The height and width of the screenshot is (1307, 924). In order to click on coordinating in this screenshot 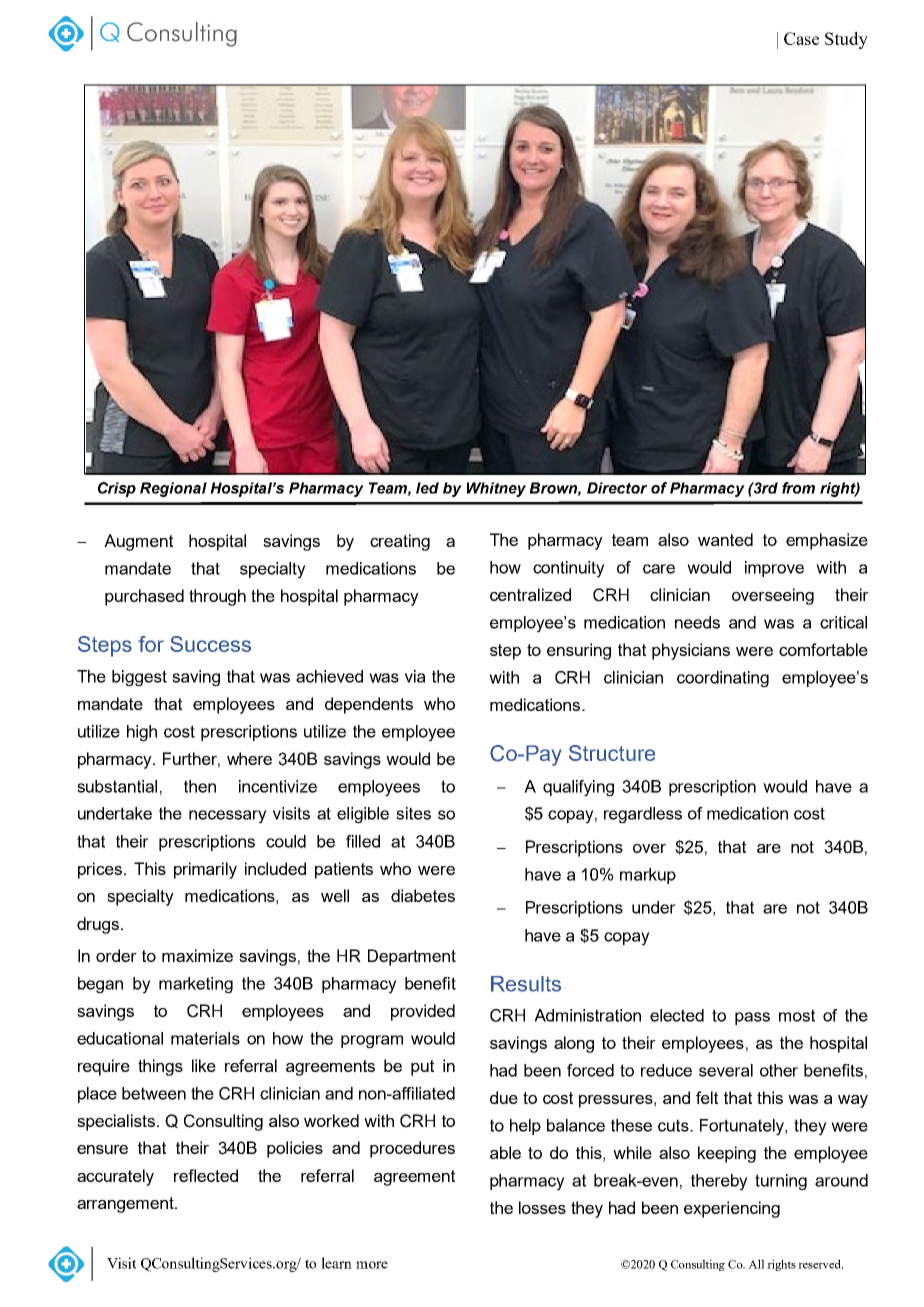, I will do `click(723, 679)`.
